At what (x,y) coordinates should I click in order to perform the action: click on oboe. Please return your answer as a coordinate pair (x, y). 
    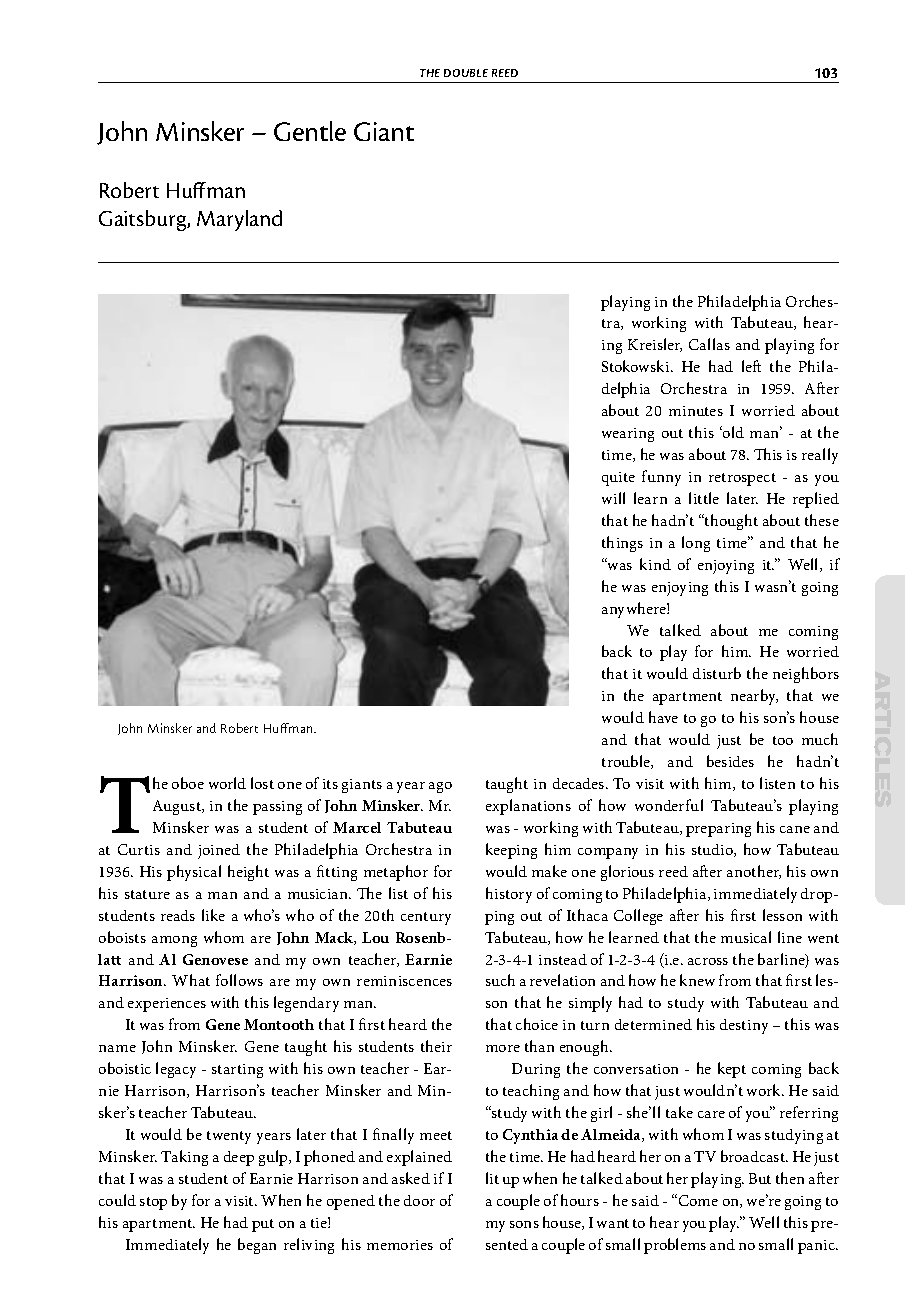
    Looking at the image, I should click on (188, 783).
